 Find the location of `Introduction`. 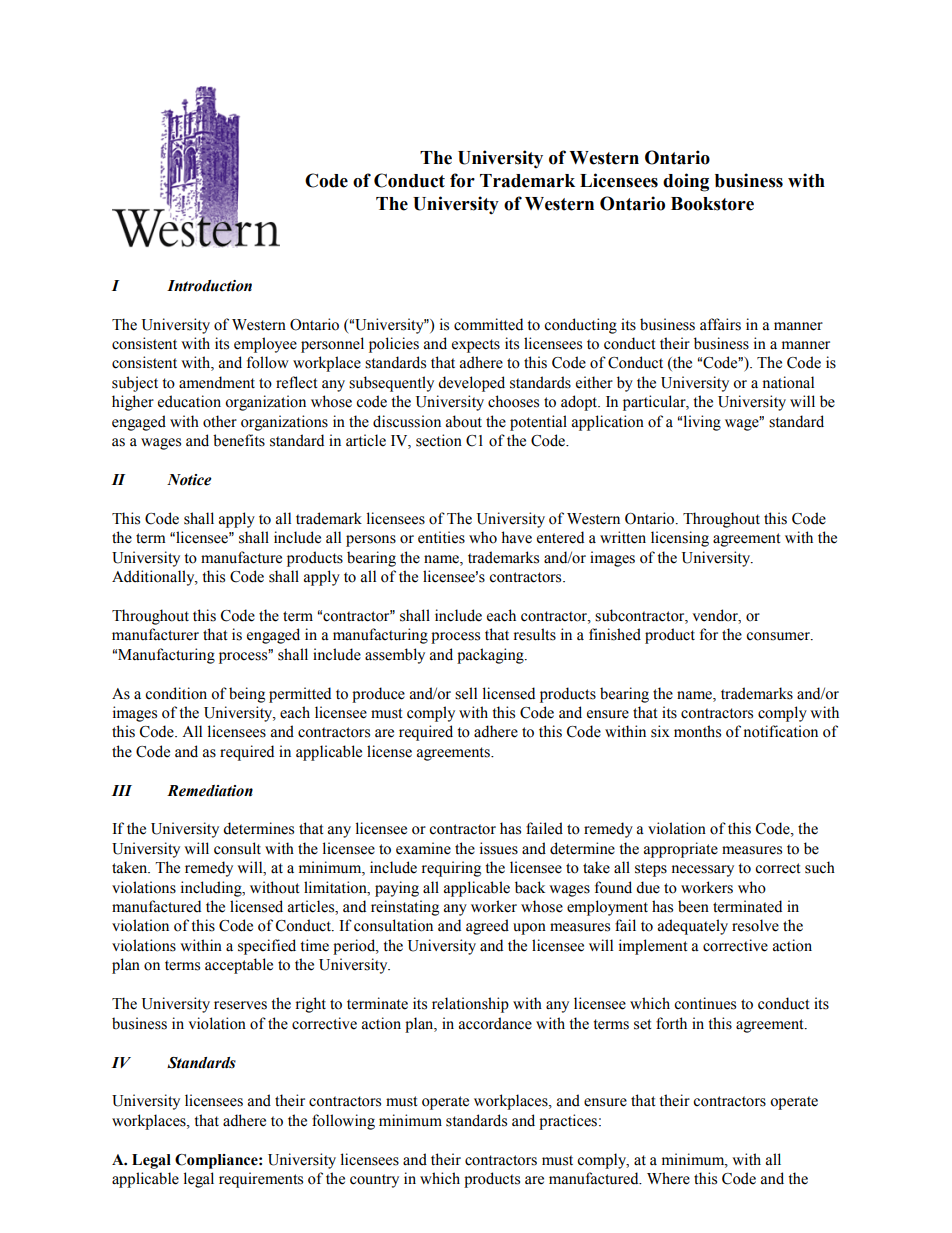

Introduction is located at coordinates (209, 286).
